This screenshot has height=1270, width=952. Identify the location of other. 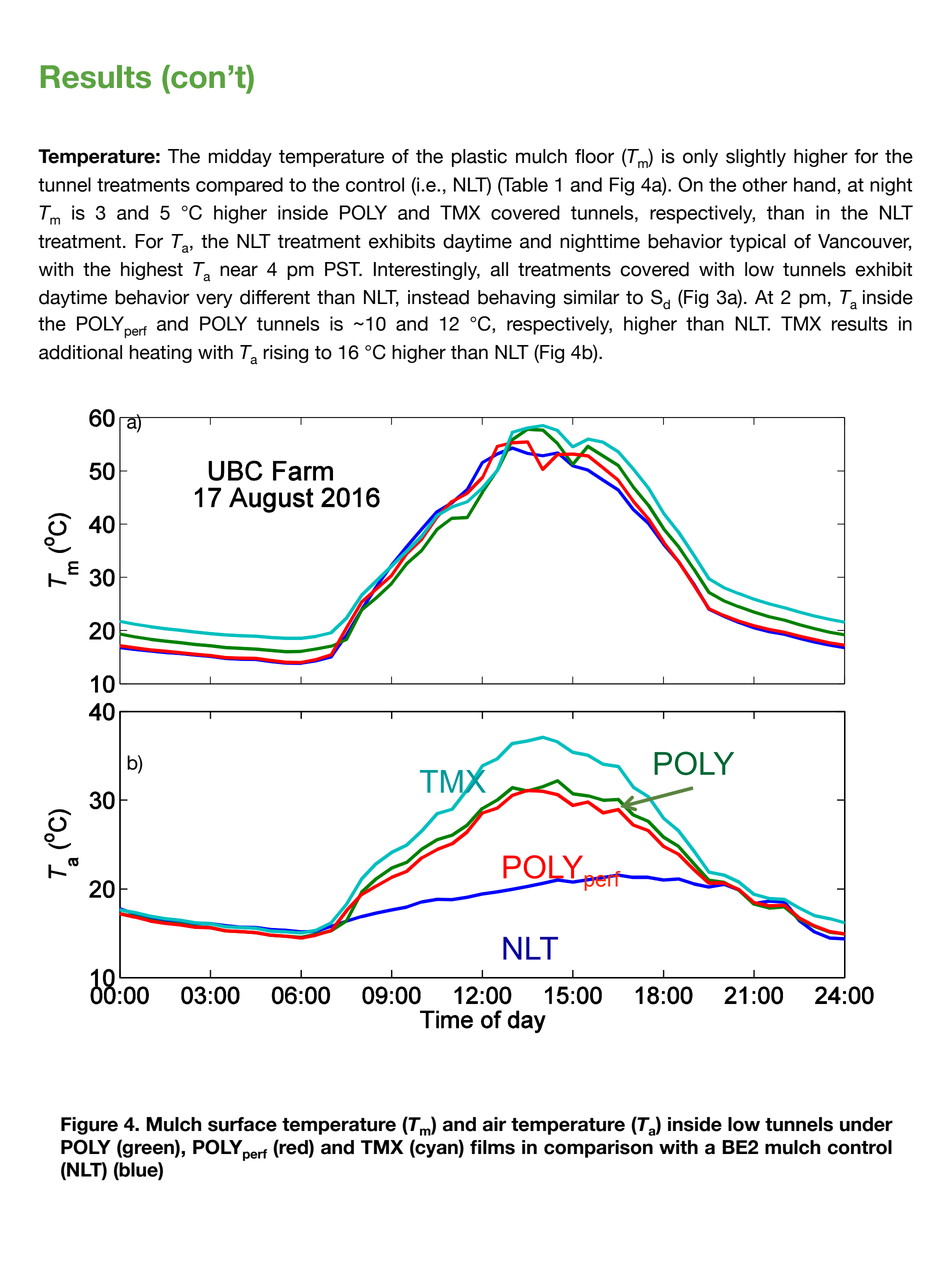
(765, 184).
